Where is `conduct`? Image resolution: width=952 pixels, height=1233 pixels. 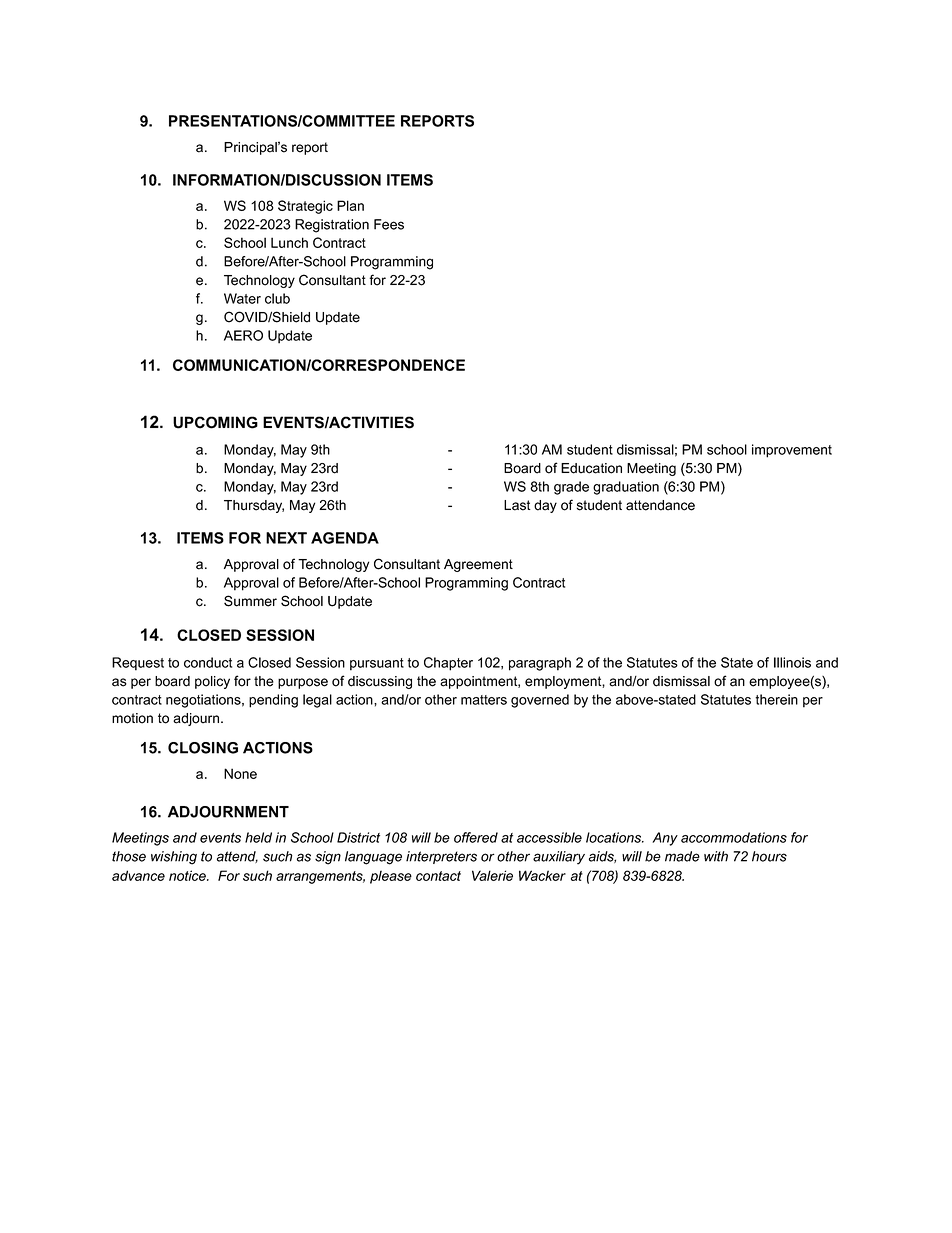
conduct is located at coordinates (208, 662).
